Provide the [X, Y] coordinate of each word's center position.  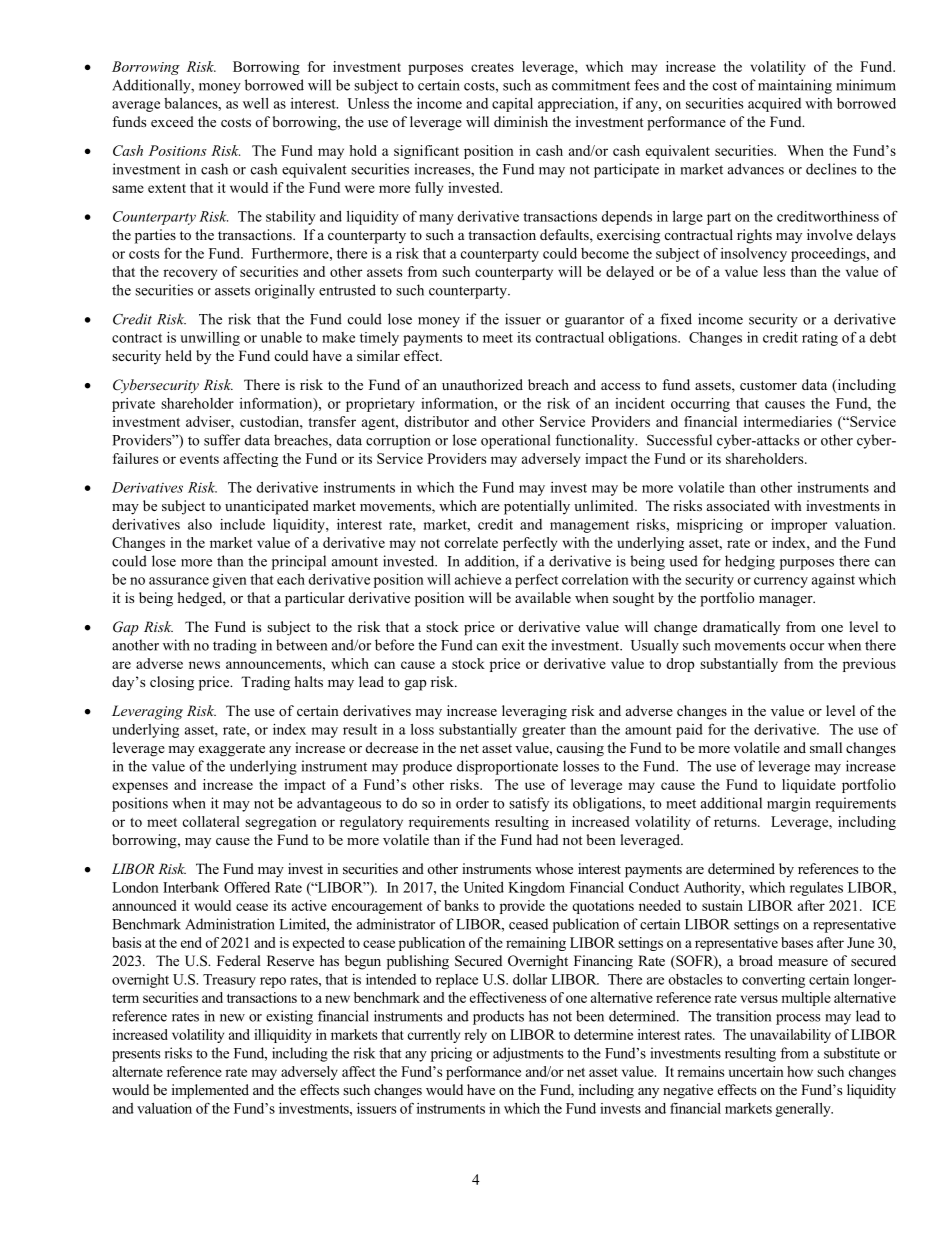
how [800, 1071]
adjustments [528, 1054]
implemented [210, 1091]
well [256, 103]
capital [512, 105]
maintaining [795, 86]
